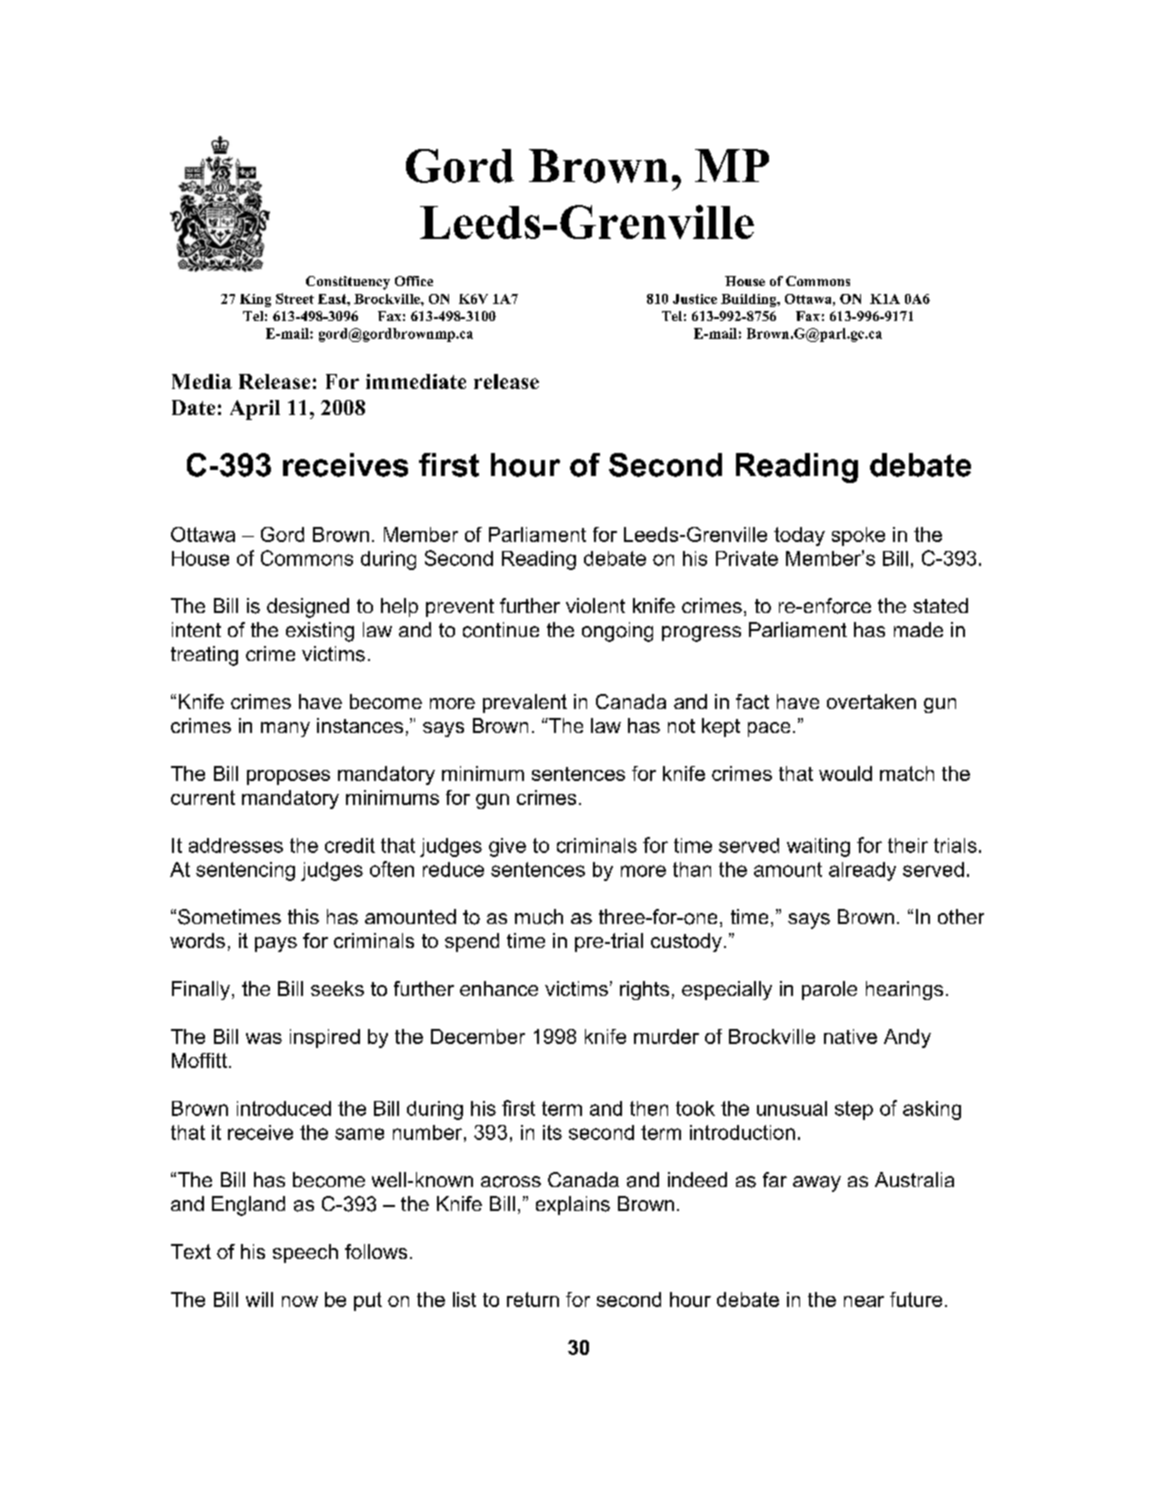  I want to click on Street, so click(295, 298).
